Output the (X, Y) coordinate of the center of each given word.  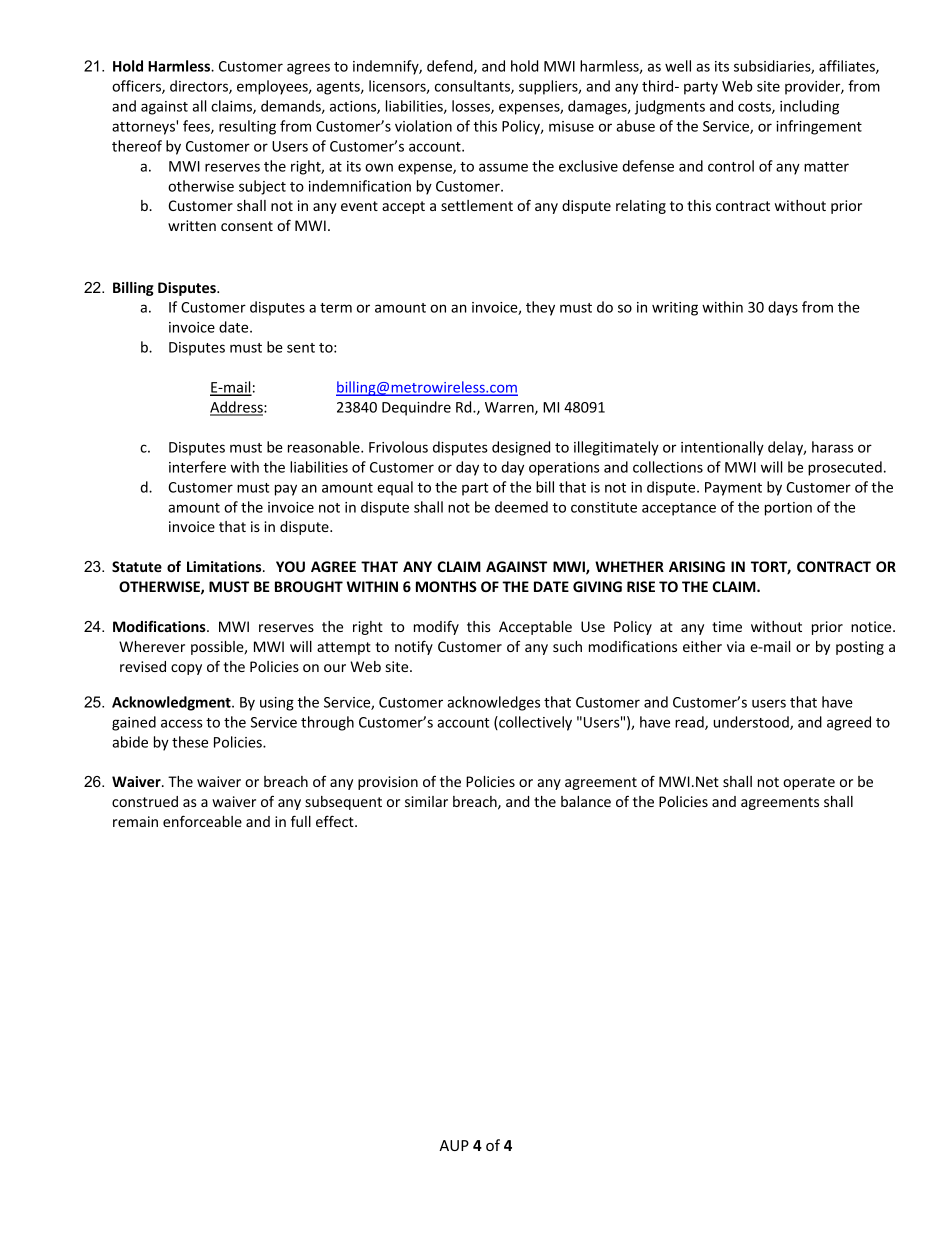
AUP (454, 1145)
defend (451, 67)
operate (809, 783)
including (809, 107)
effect (336, 821)
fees (197, 127)
